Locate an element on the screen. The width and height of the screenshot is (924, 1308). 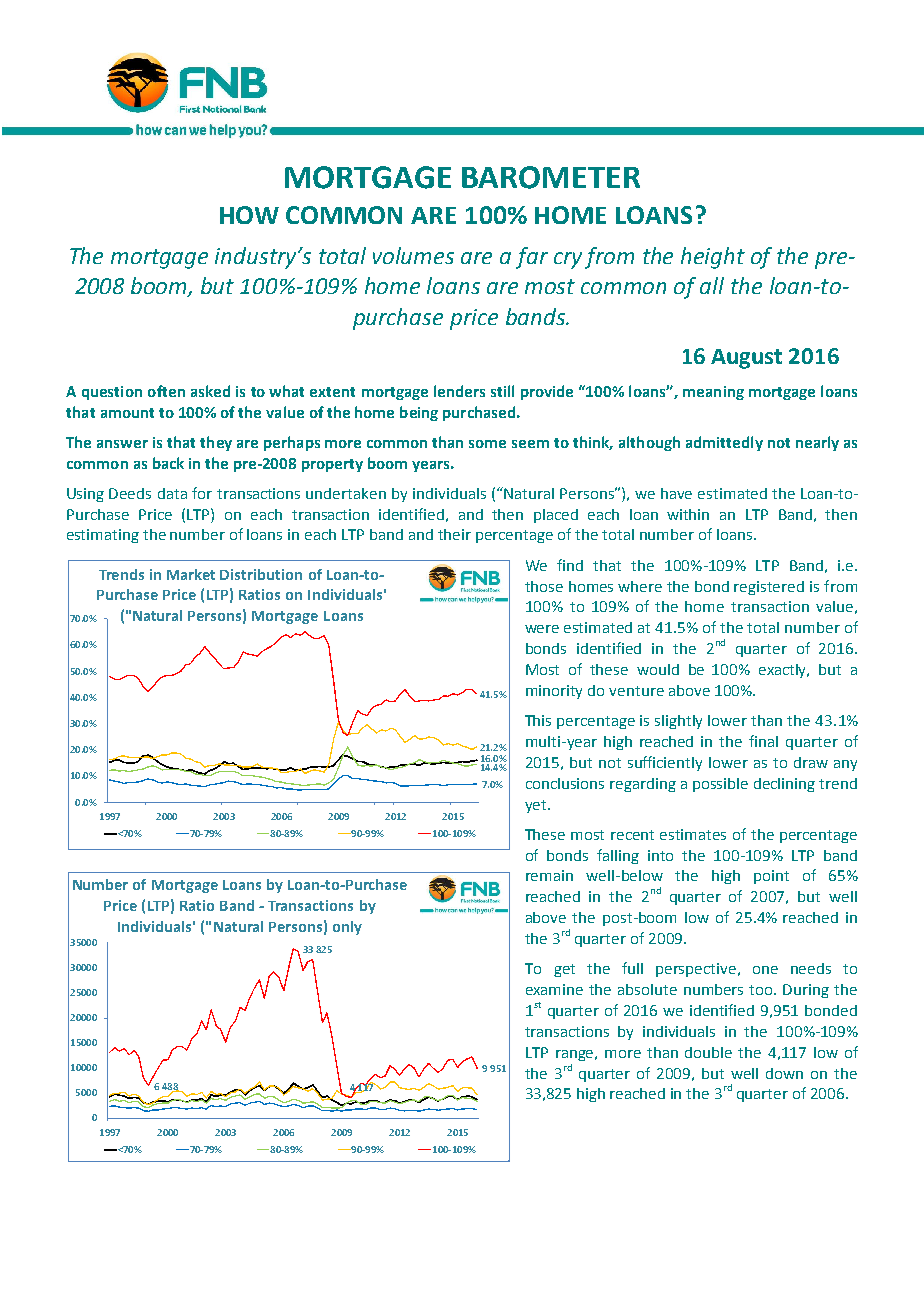
double is located at coordinates (708, 1052).
